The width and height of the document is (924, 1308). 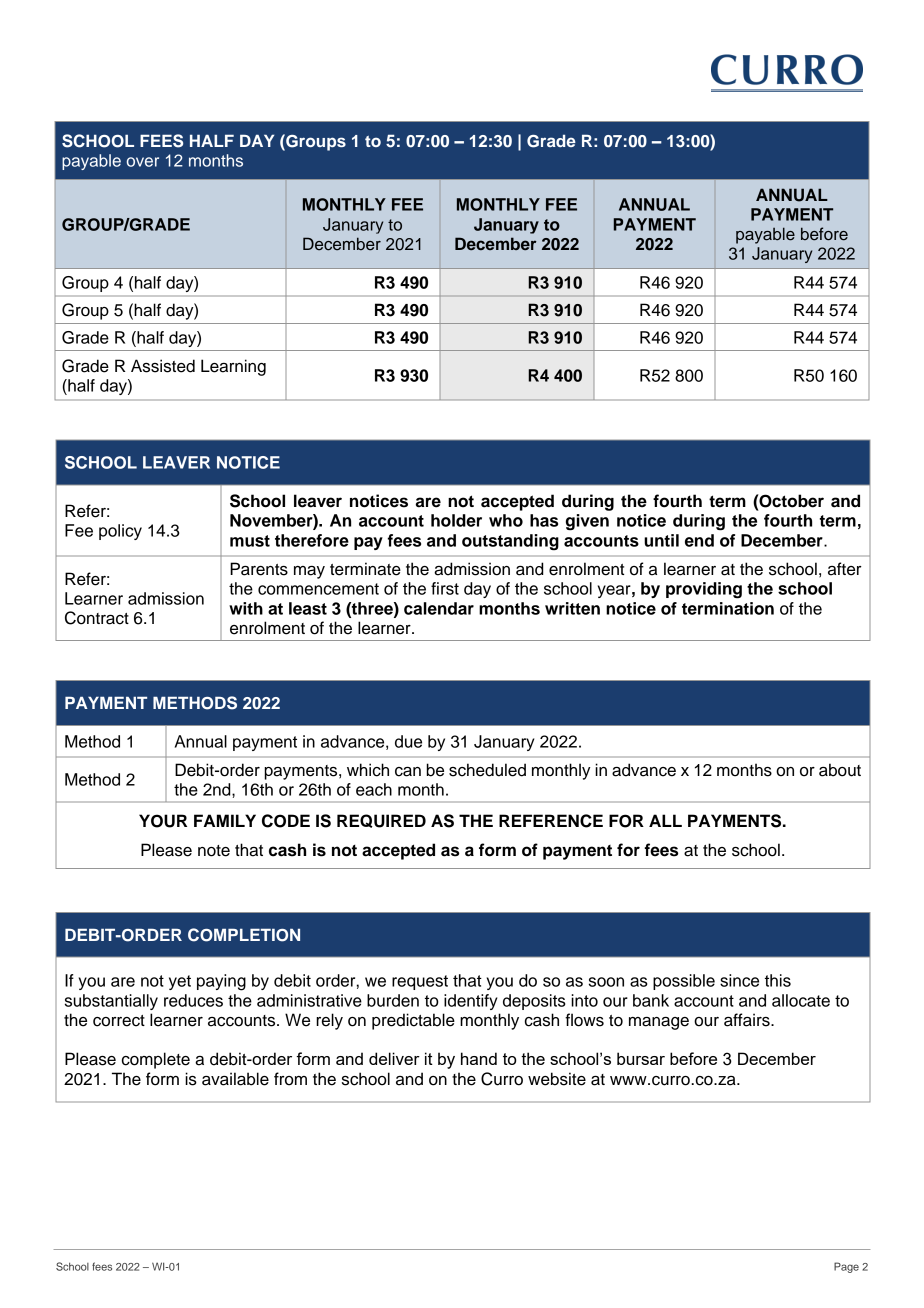 What do you see at coordinates (587, 522) in the document?
I see `given` at bounding box center [587, 522].
